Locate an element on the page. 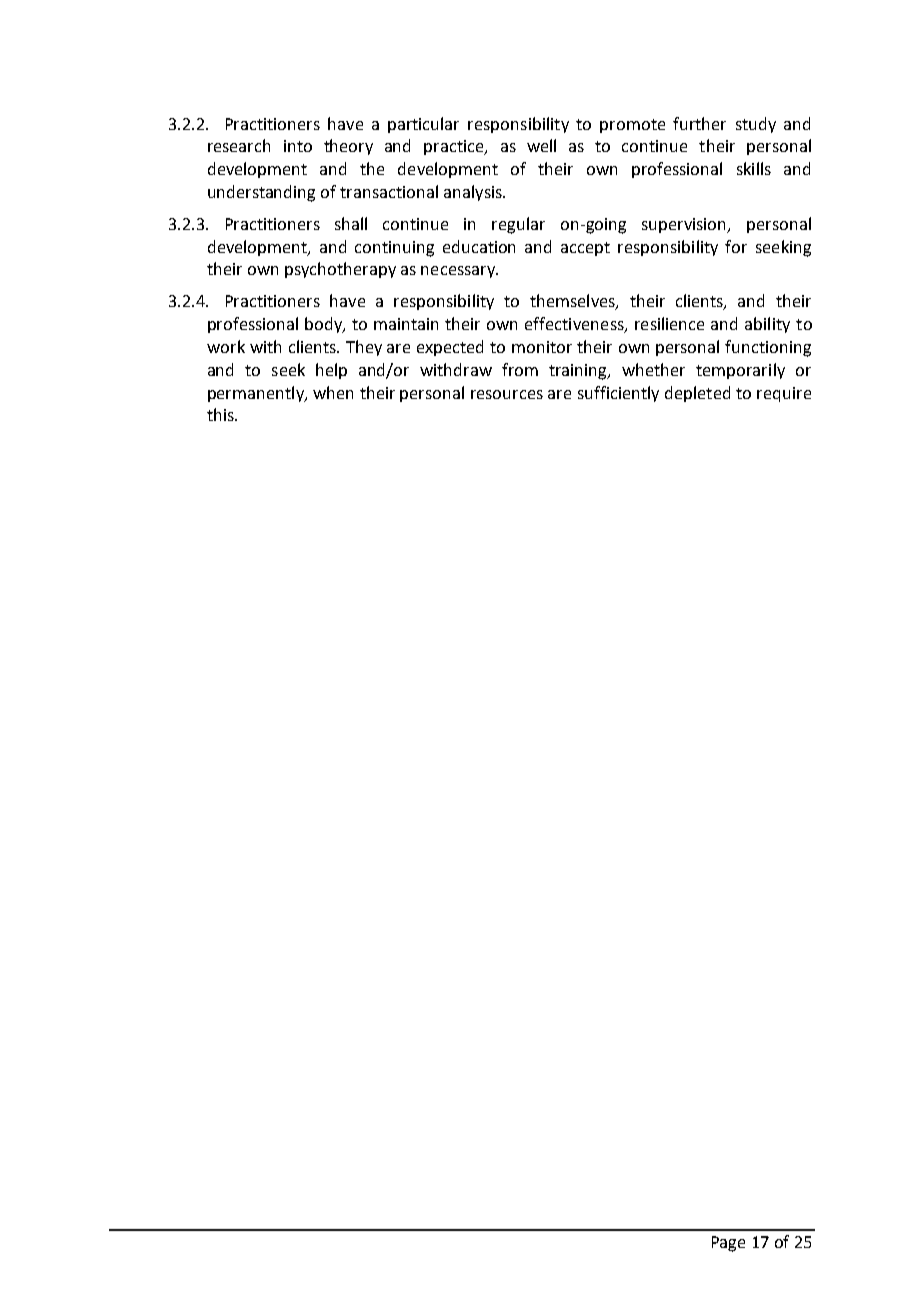 This image has height=1308, width=924. resources is located at coordinates (507, 394).
